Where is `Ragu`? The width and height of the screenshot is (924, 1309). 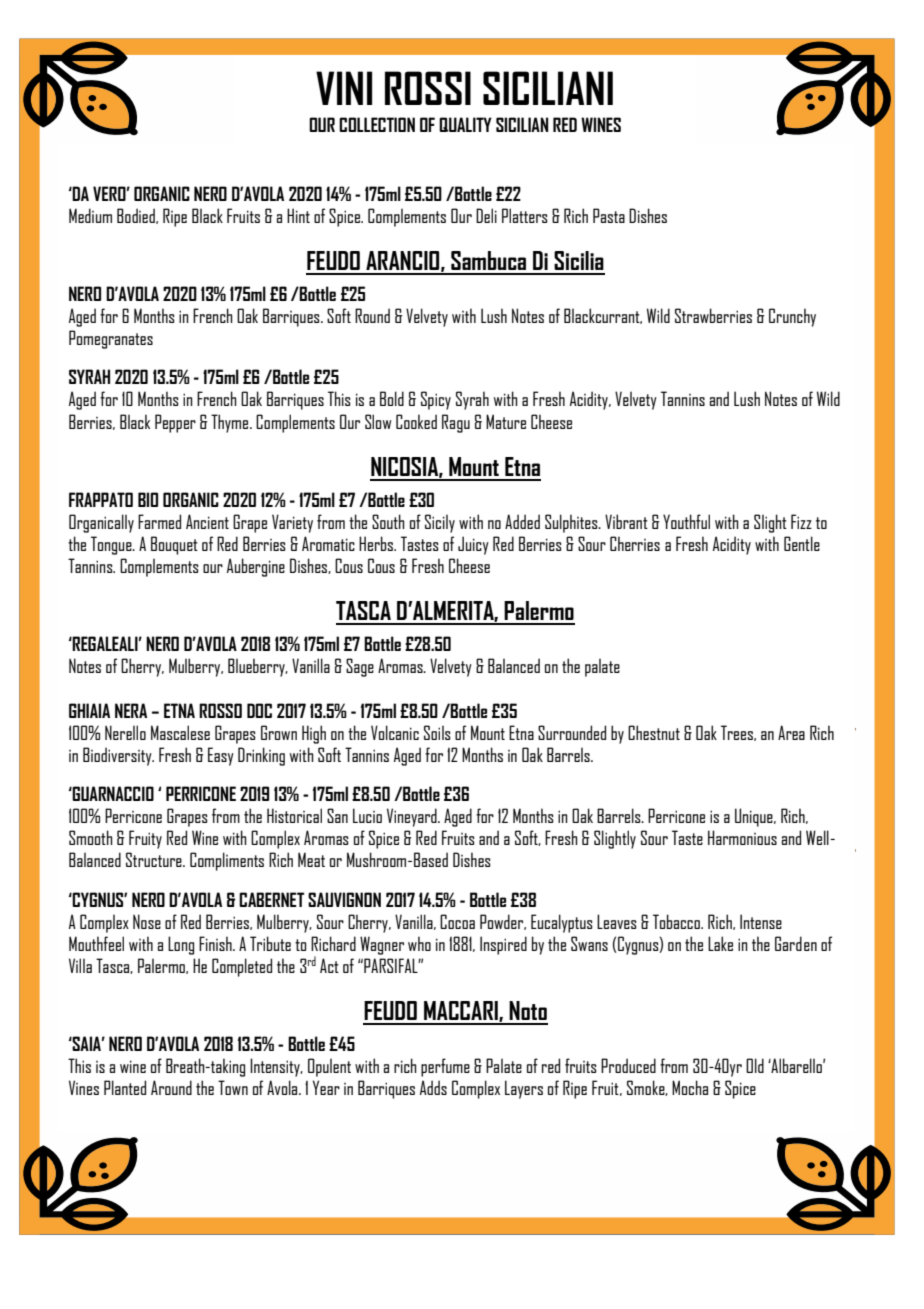 Ragu is located at coordinates (456, 423).
